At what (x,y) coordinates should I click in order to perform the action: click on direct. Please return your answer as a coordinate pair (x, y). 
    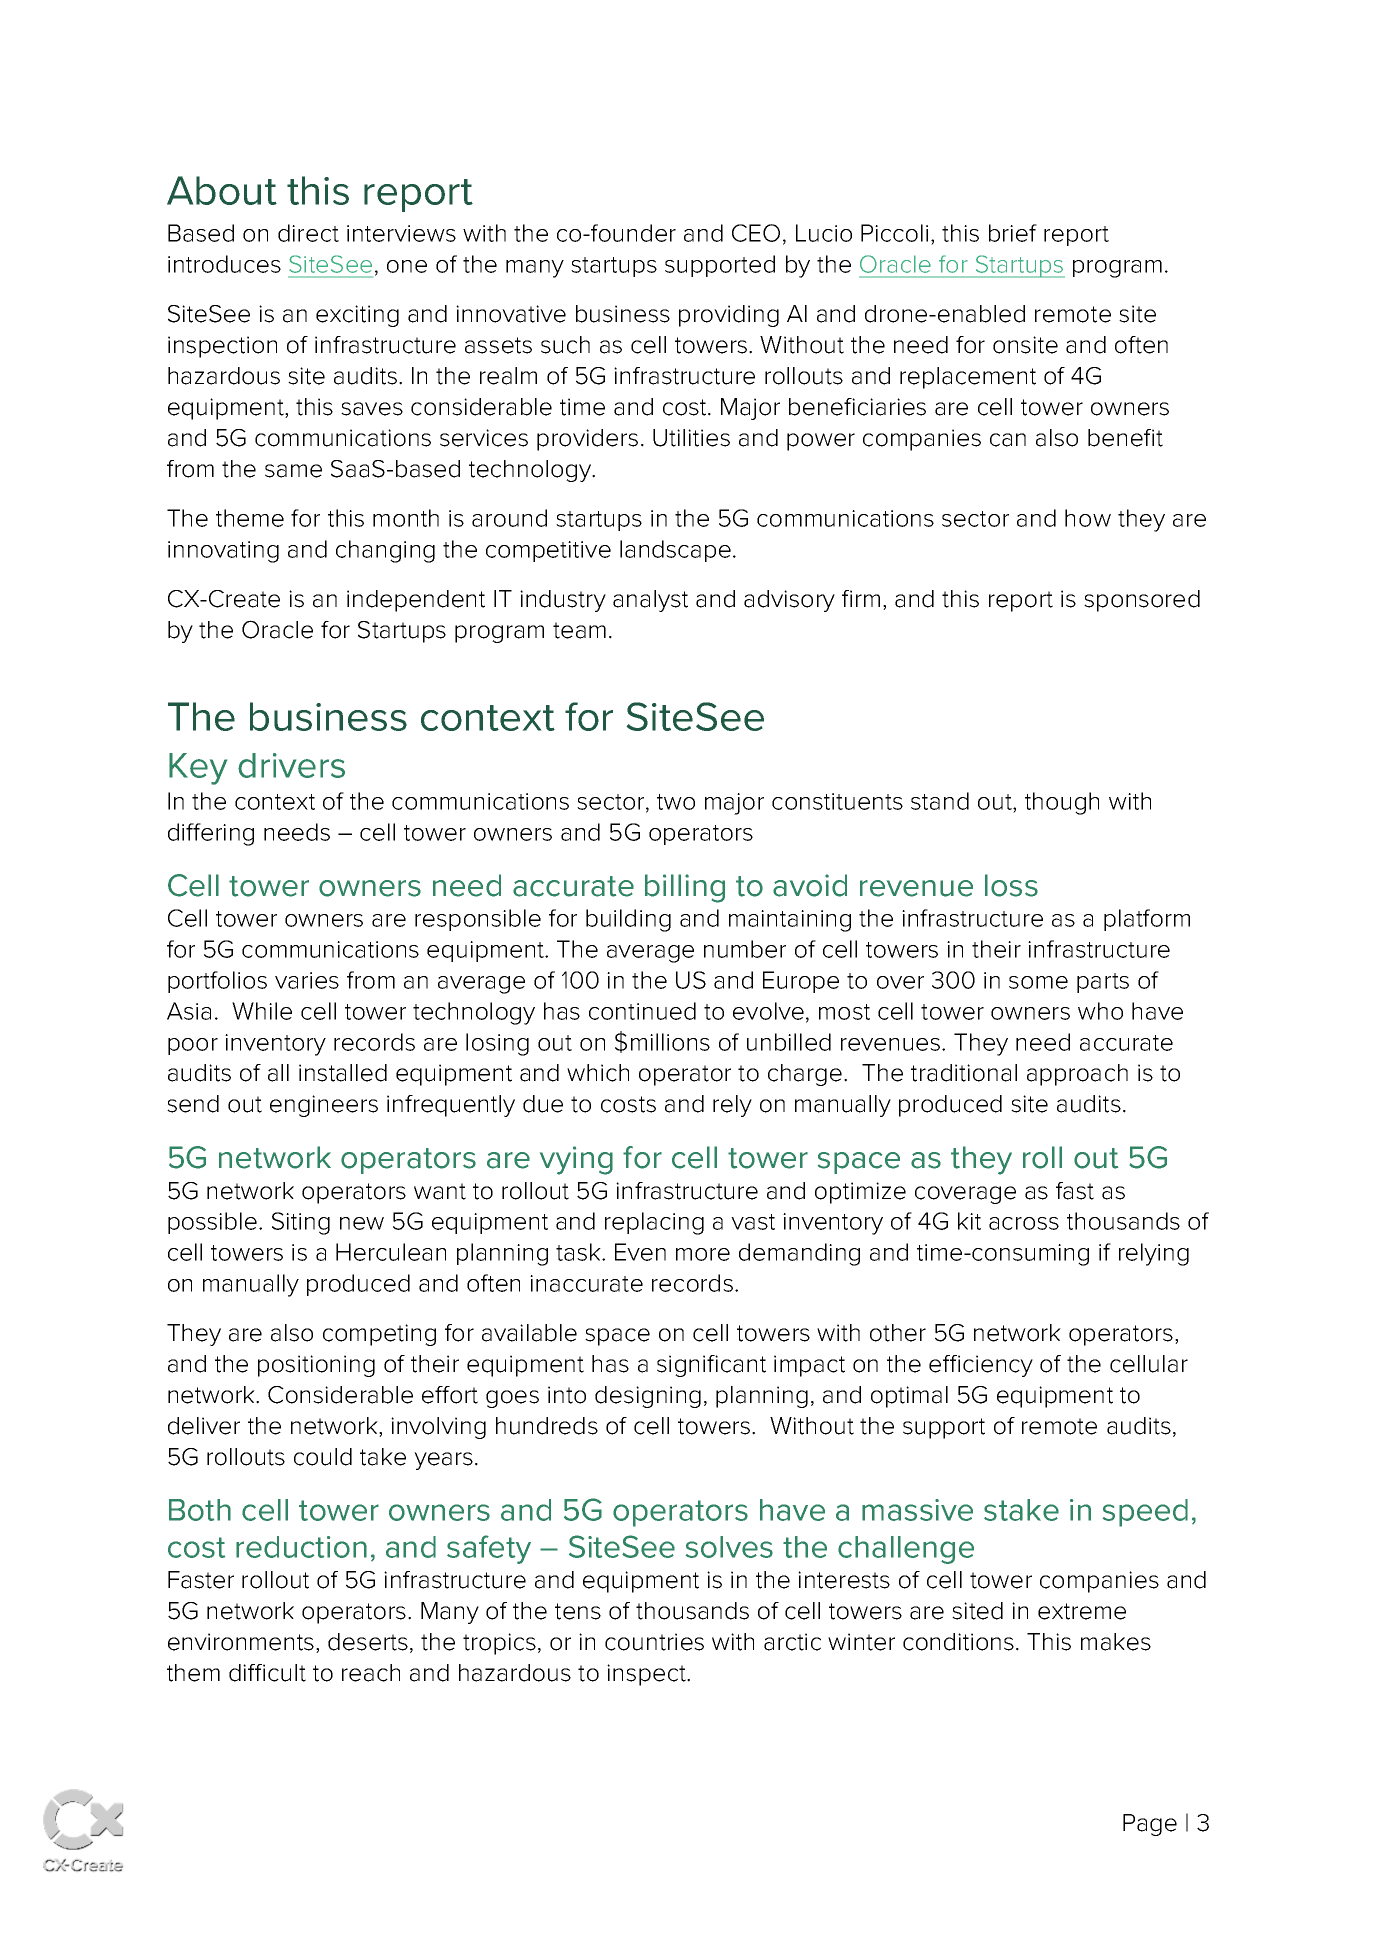
    Looking at the image, I should click on (308, 233).
